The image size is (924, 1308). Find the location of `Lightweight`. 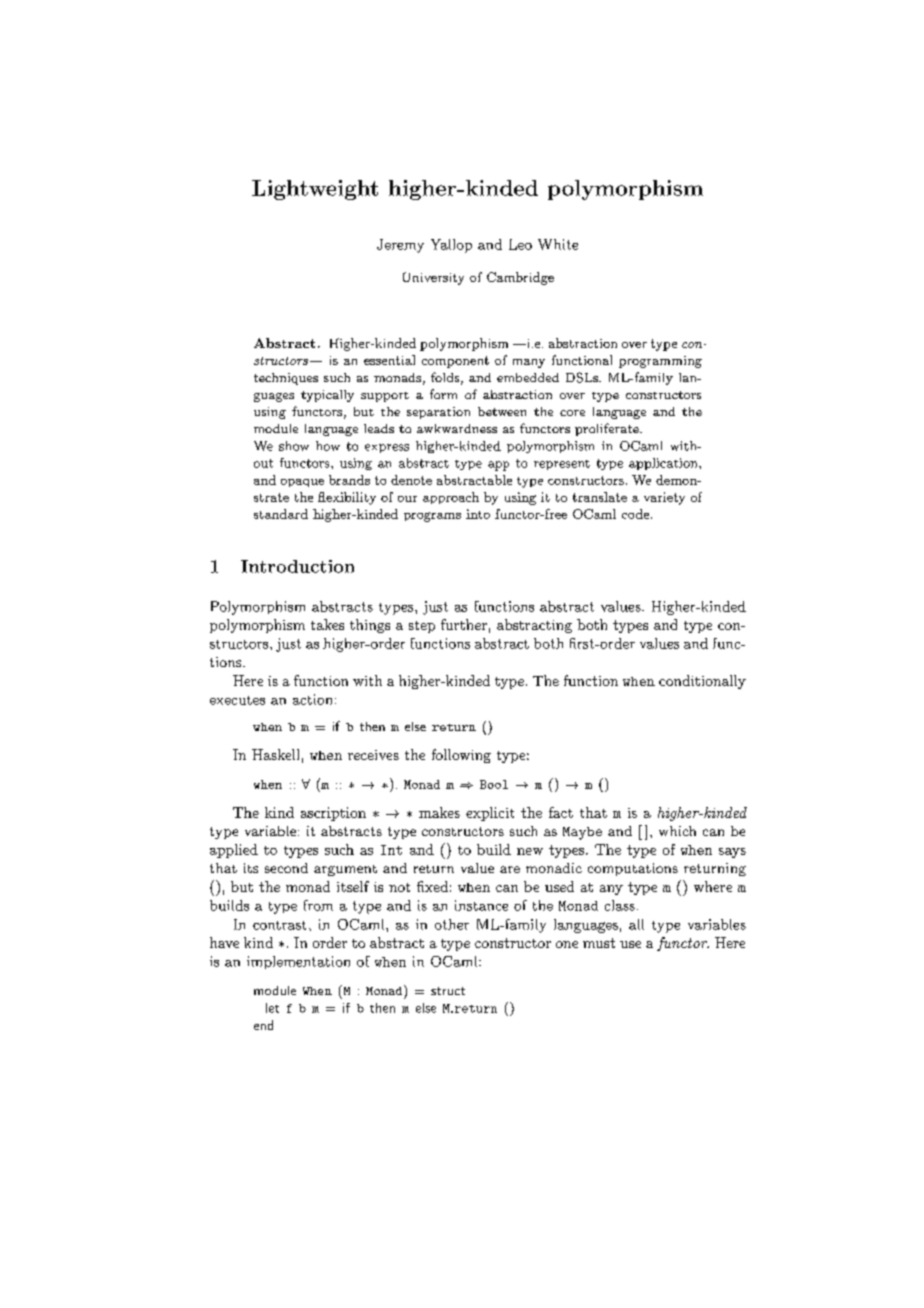

Lightweight is located at coordinates (315, 190).
